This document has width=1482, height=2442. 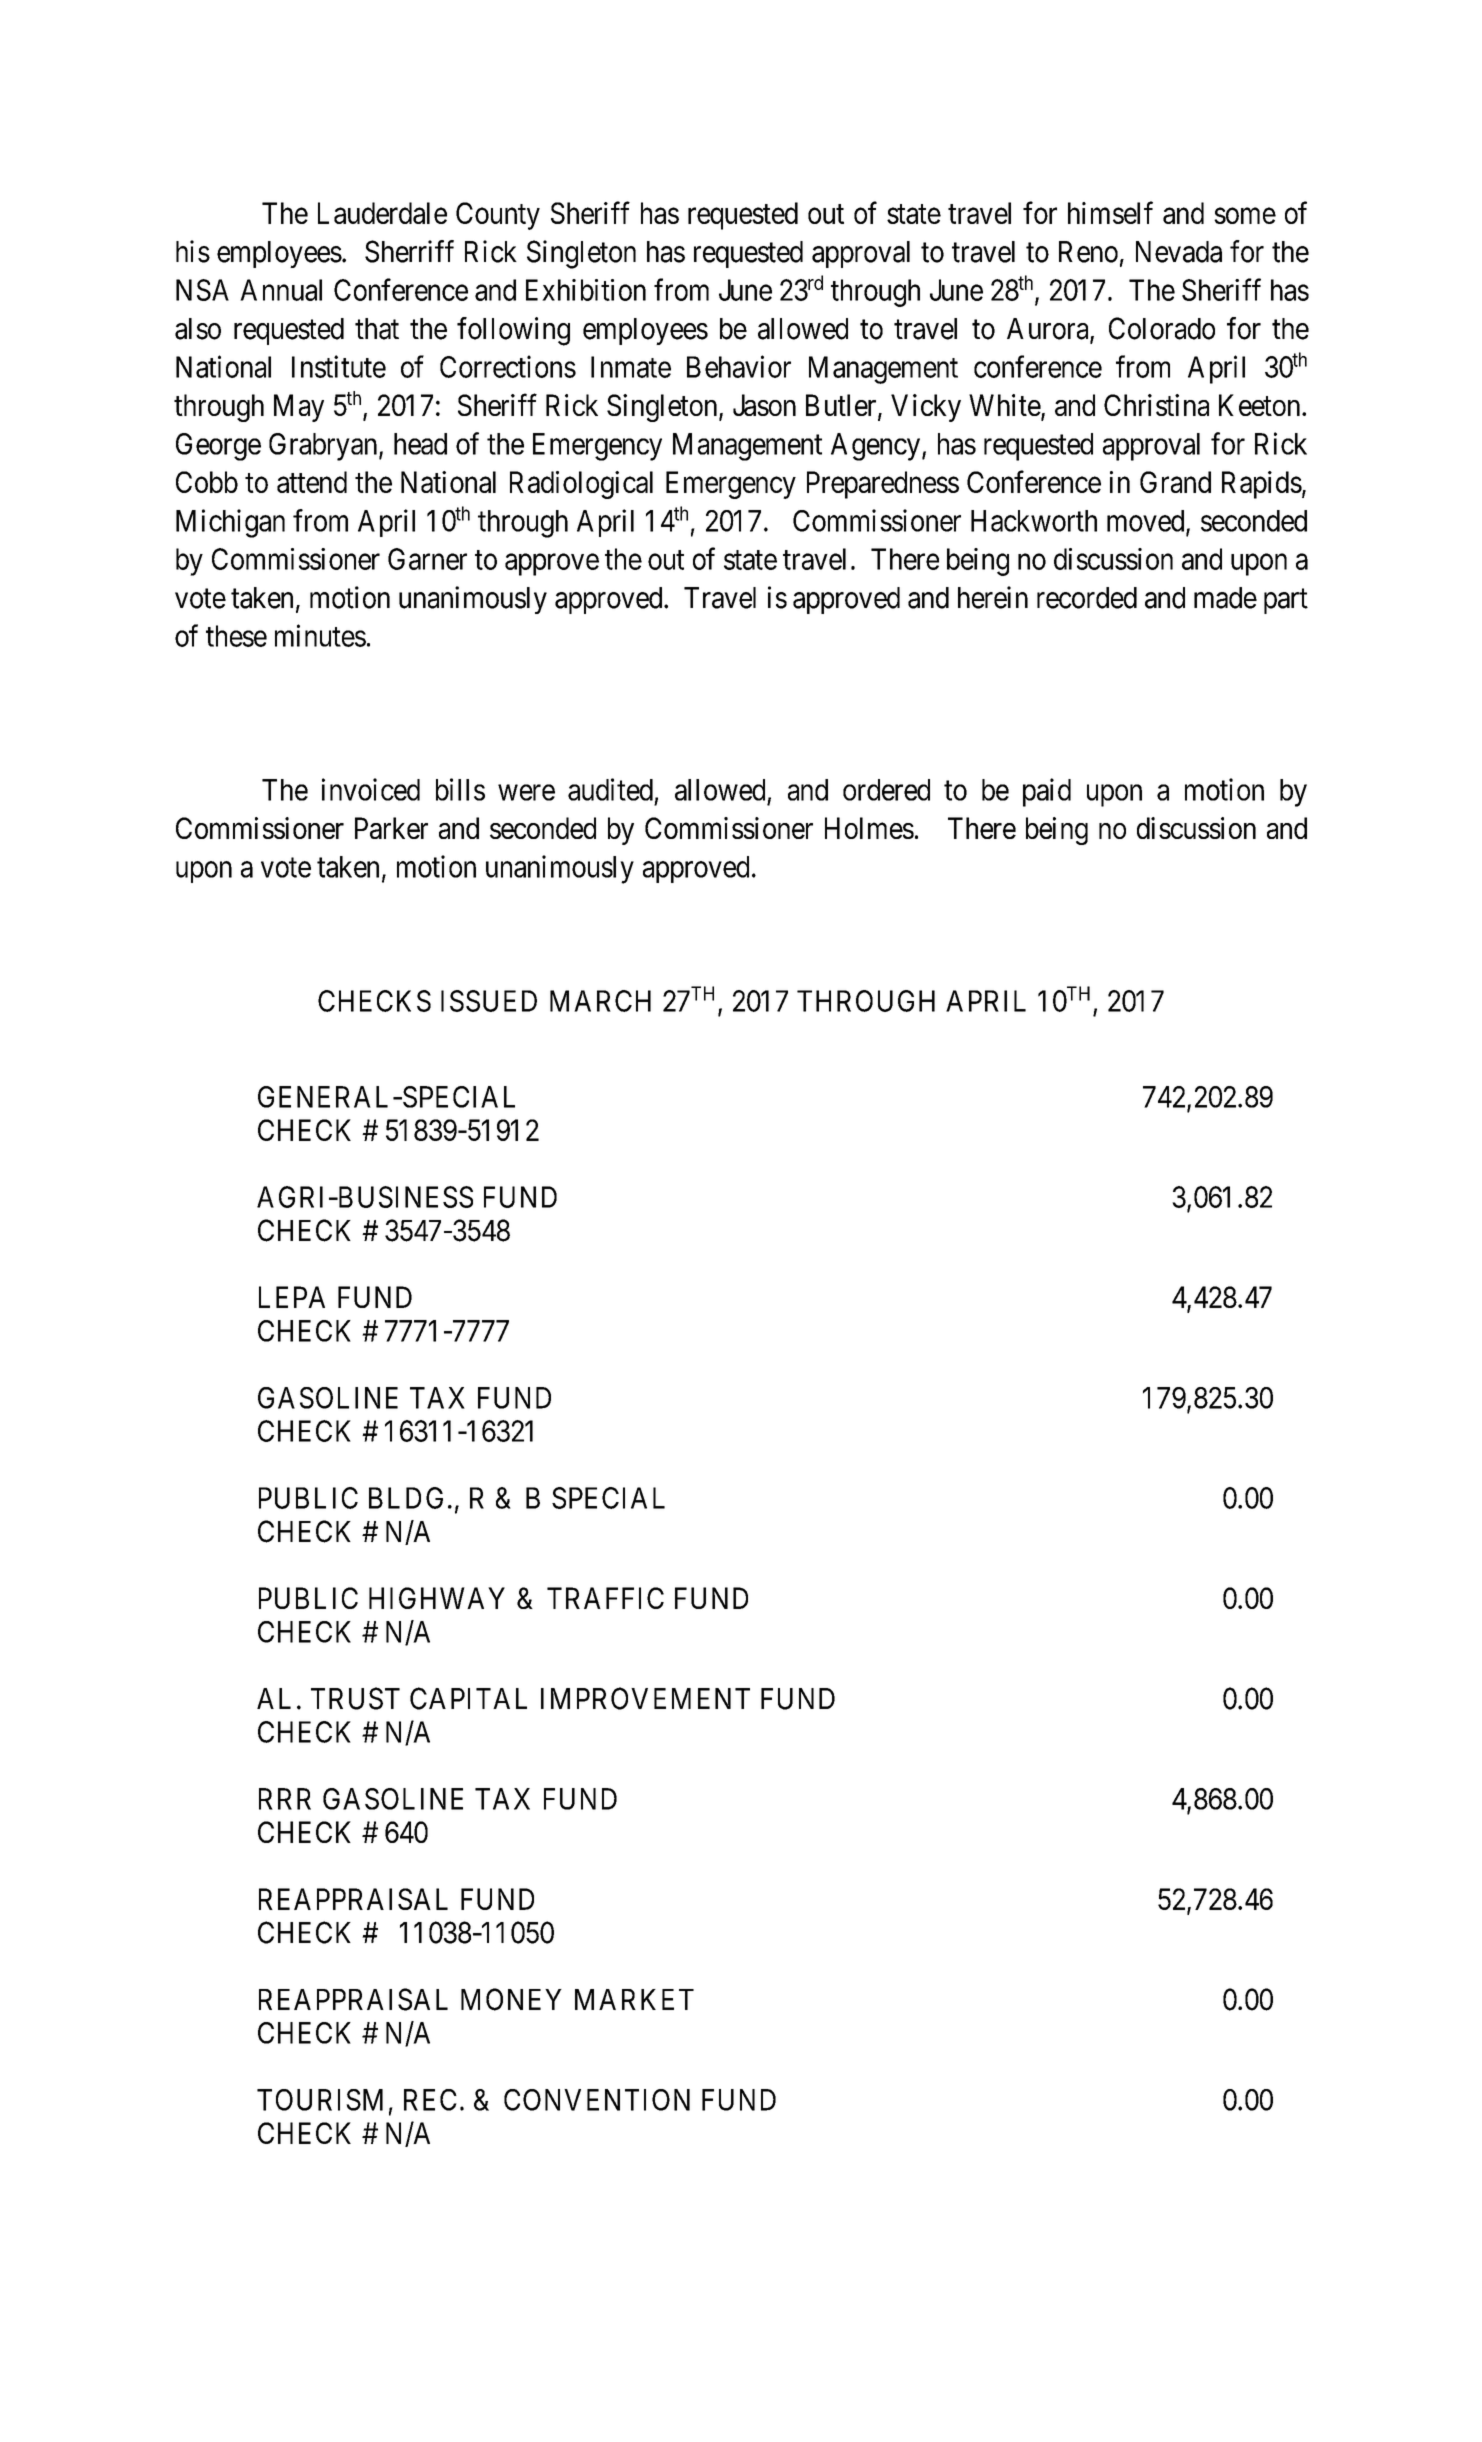 I want to click on Nevada, so click(x=1179, y=252).
